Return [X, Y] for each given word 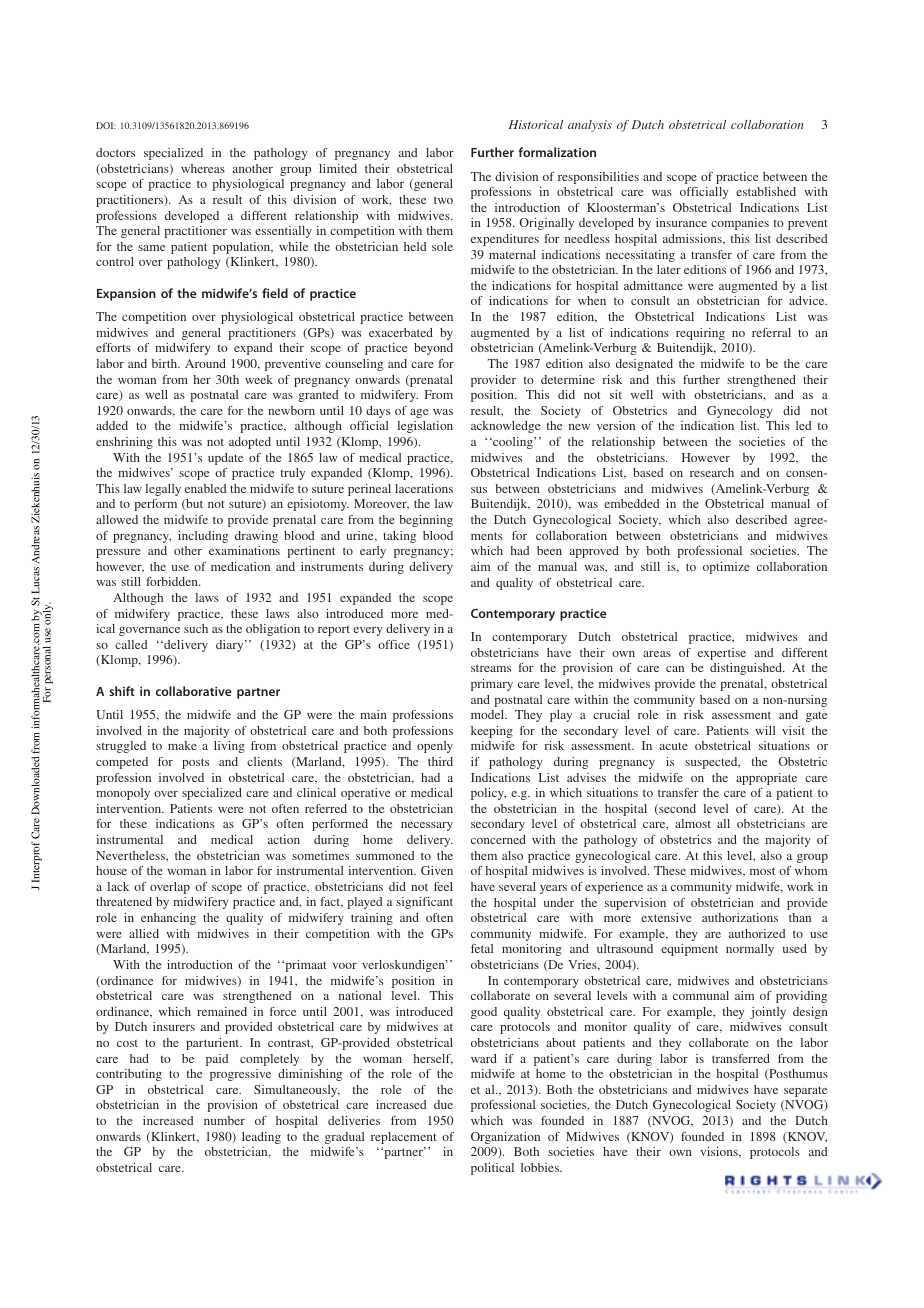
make [182, 745]
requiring [700, 334]
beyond [433, 349]
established [766, 191]
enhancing [168, 919]
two [443, 200]
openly [435, 747]
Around [205, 363]
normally [750, 950]
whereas [203, 168]
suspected [712, 763]
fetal [482, 948]
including [203, 537]
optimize [726, 568]
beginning [426, 521]
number [224, 1120]
